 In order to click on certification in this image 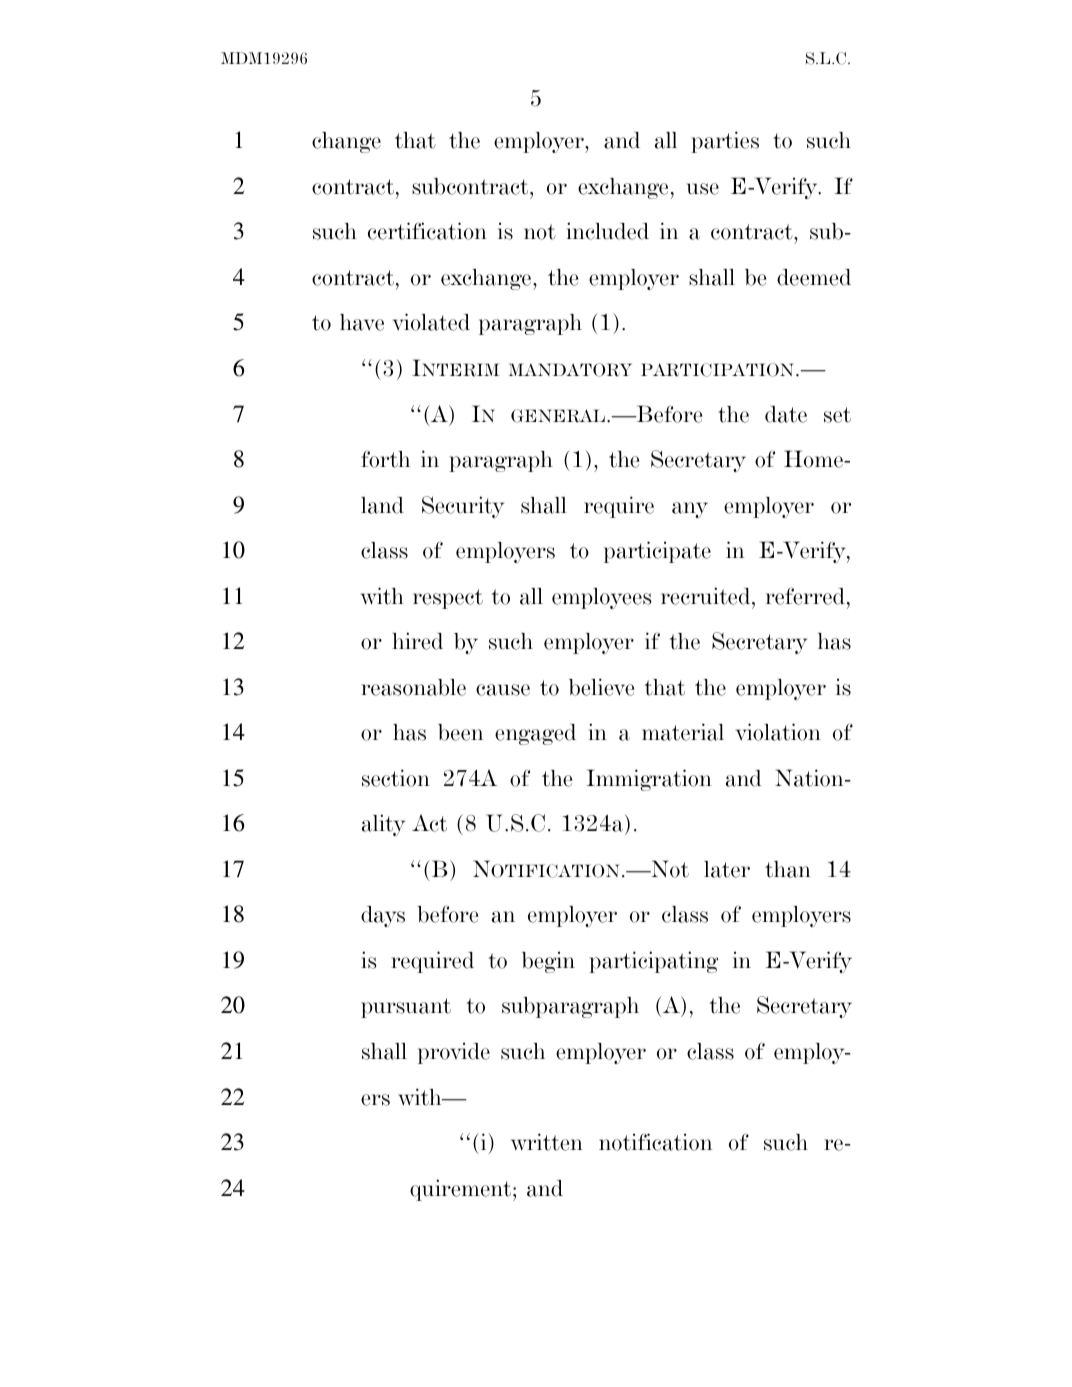, I will do `click(427, 231)`.
